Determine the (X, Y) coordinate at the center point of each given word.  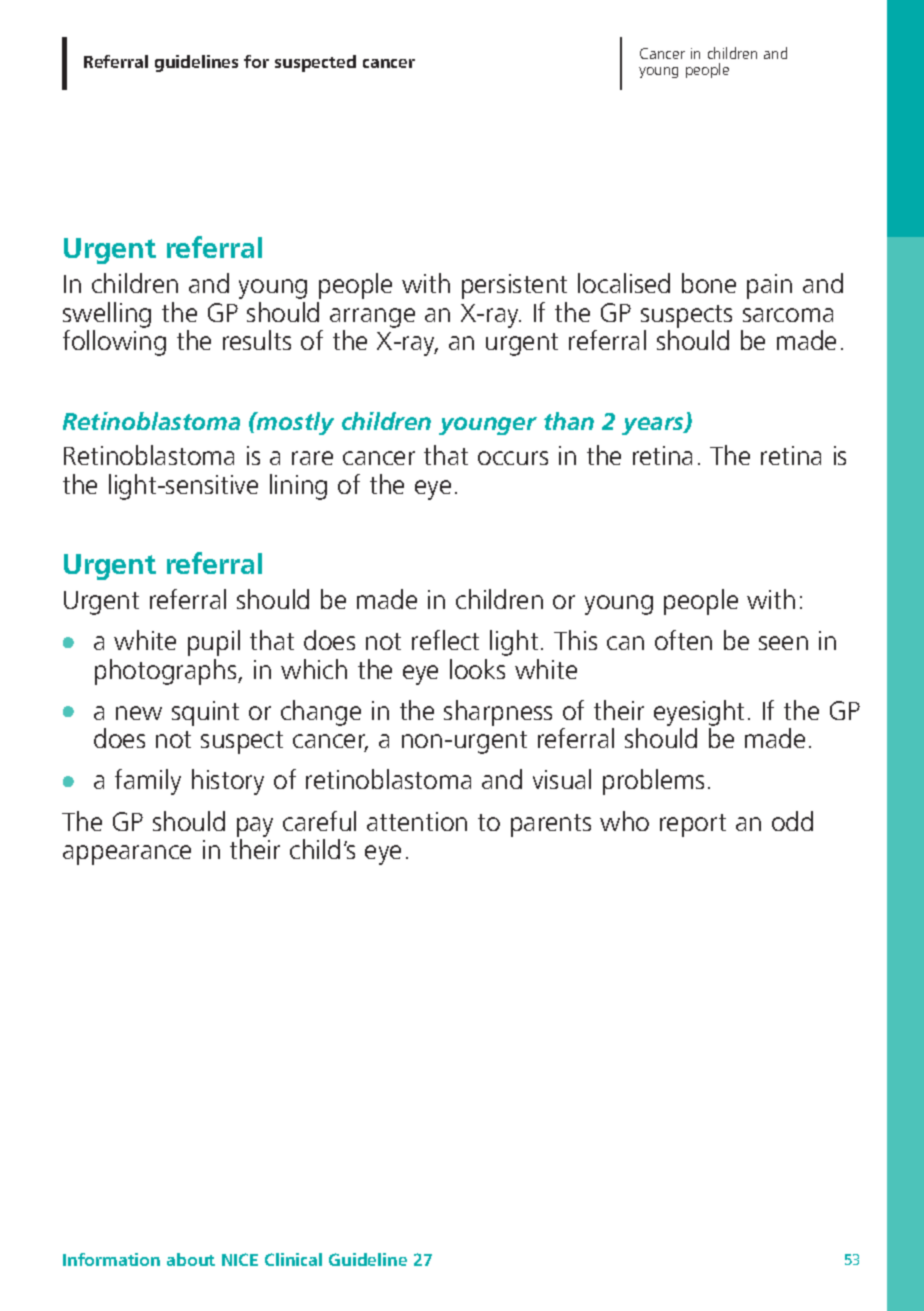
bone (709, 283)
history (228, 782)
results (257, 340)
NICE (240, 1259)
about (191, 1259)
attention (417, 821)
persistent (514, 286)
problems (653, 782)
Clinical (293, 1259)
